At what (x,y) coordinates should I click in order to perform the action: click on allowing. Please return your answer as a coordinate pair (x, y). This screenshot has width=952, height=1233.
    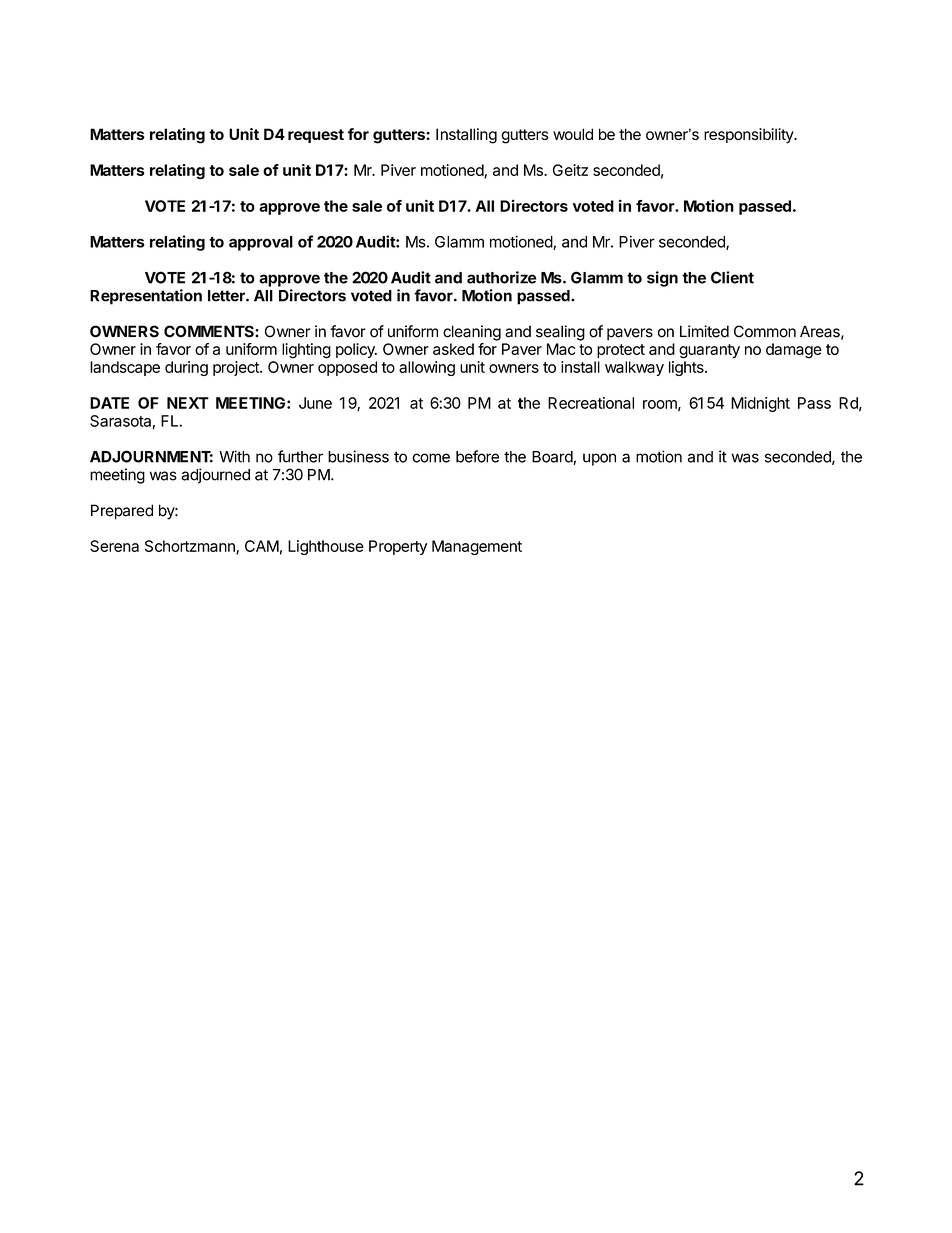
    Looking at the image, I should click on (427, 368).
